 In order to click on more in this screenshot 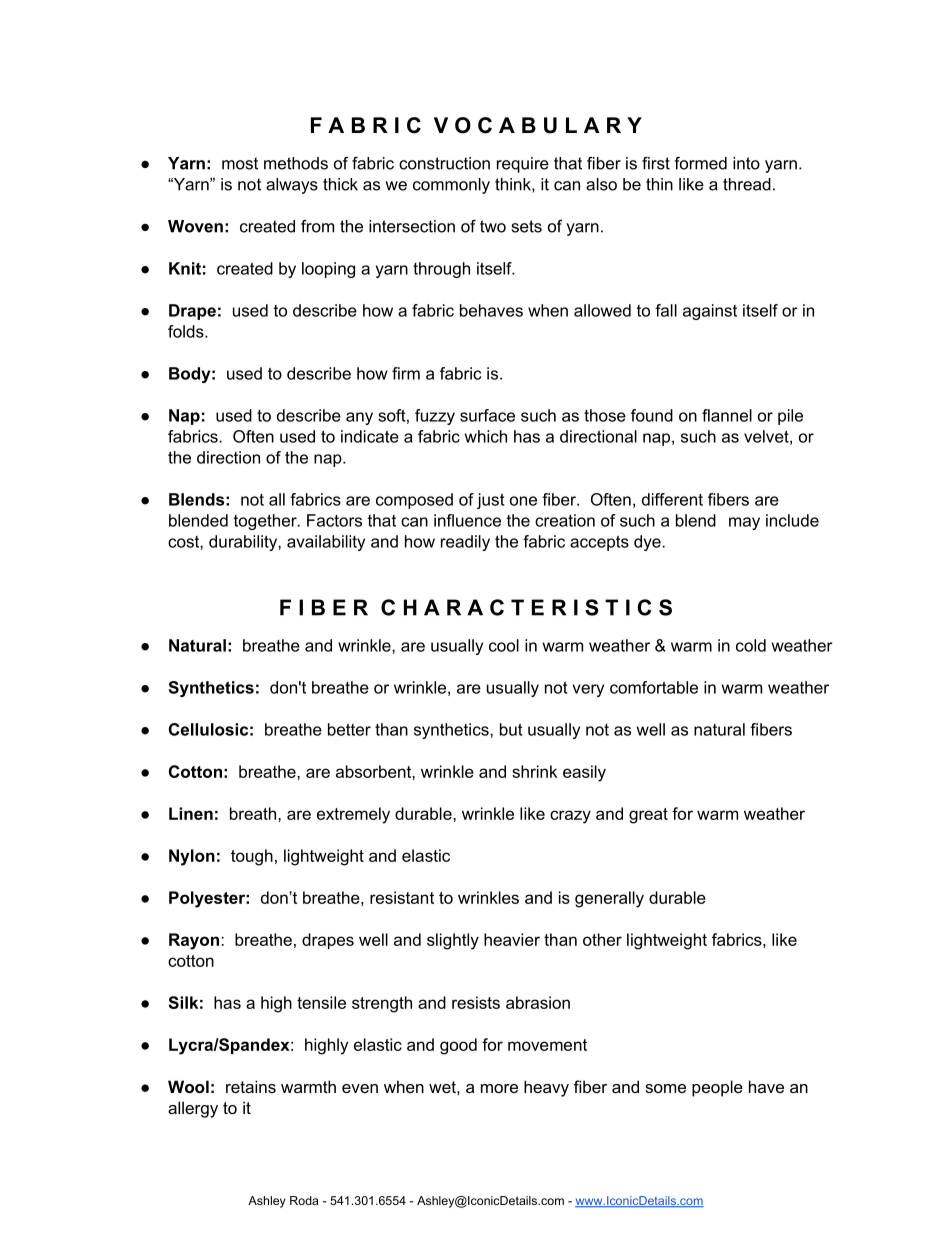, I will do `click(499, 1088)`.
